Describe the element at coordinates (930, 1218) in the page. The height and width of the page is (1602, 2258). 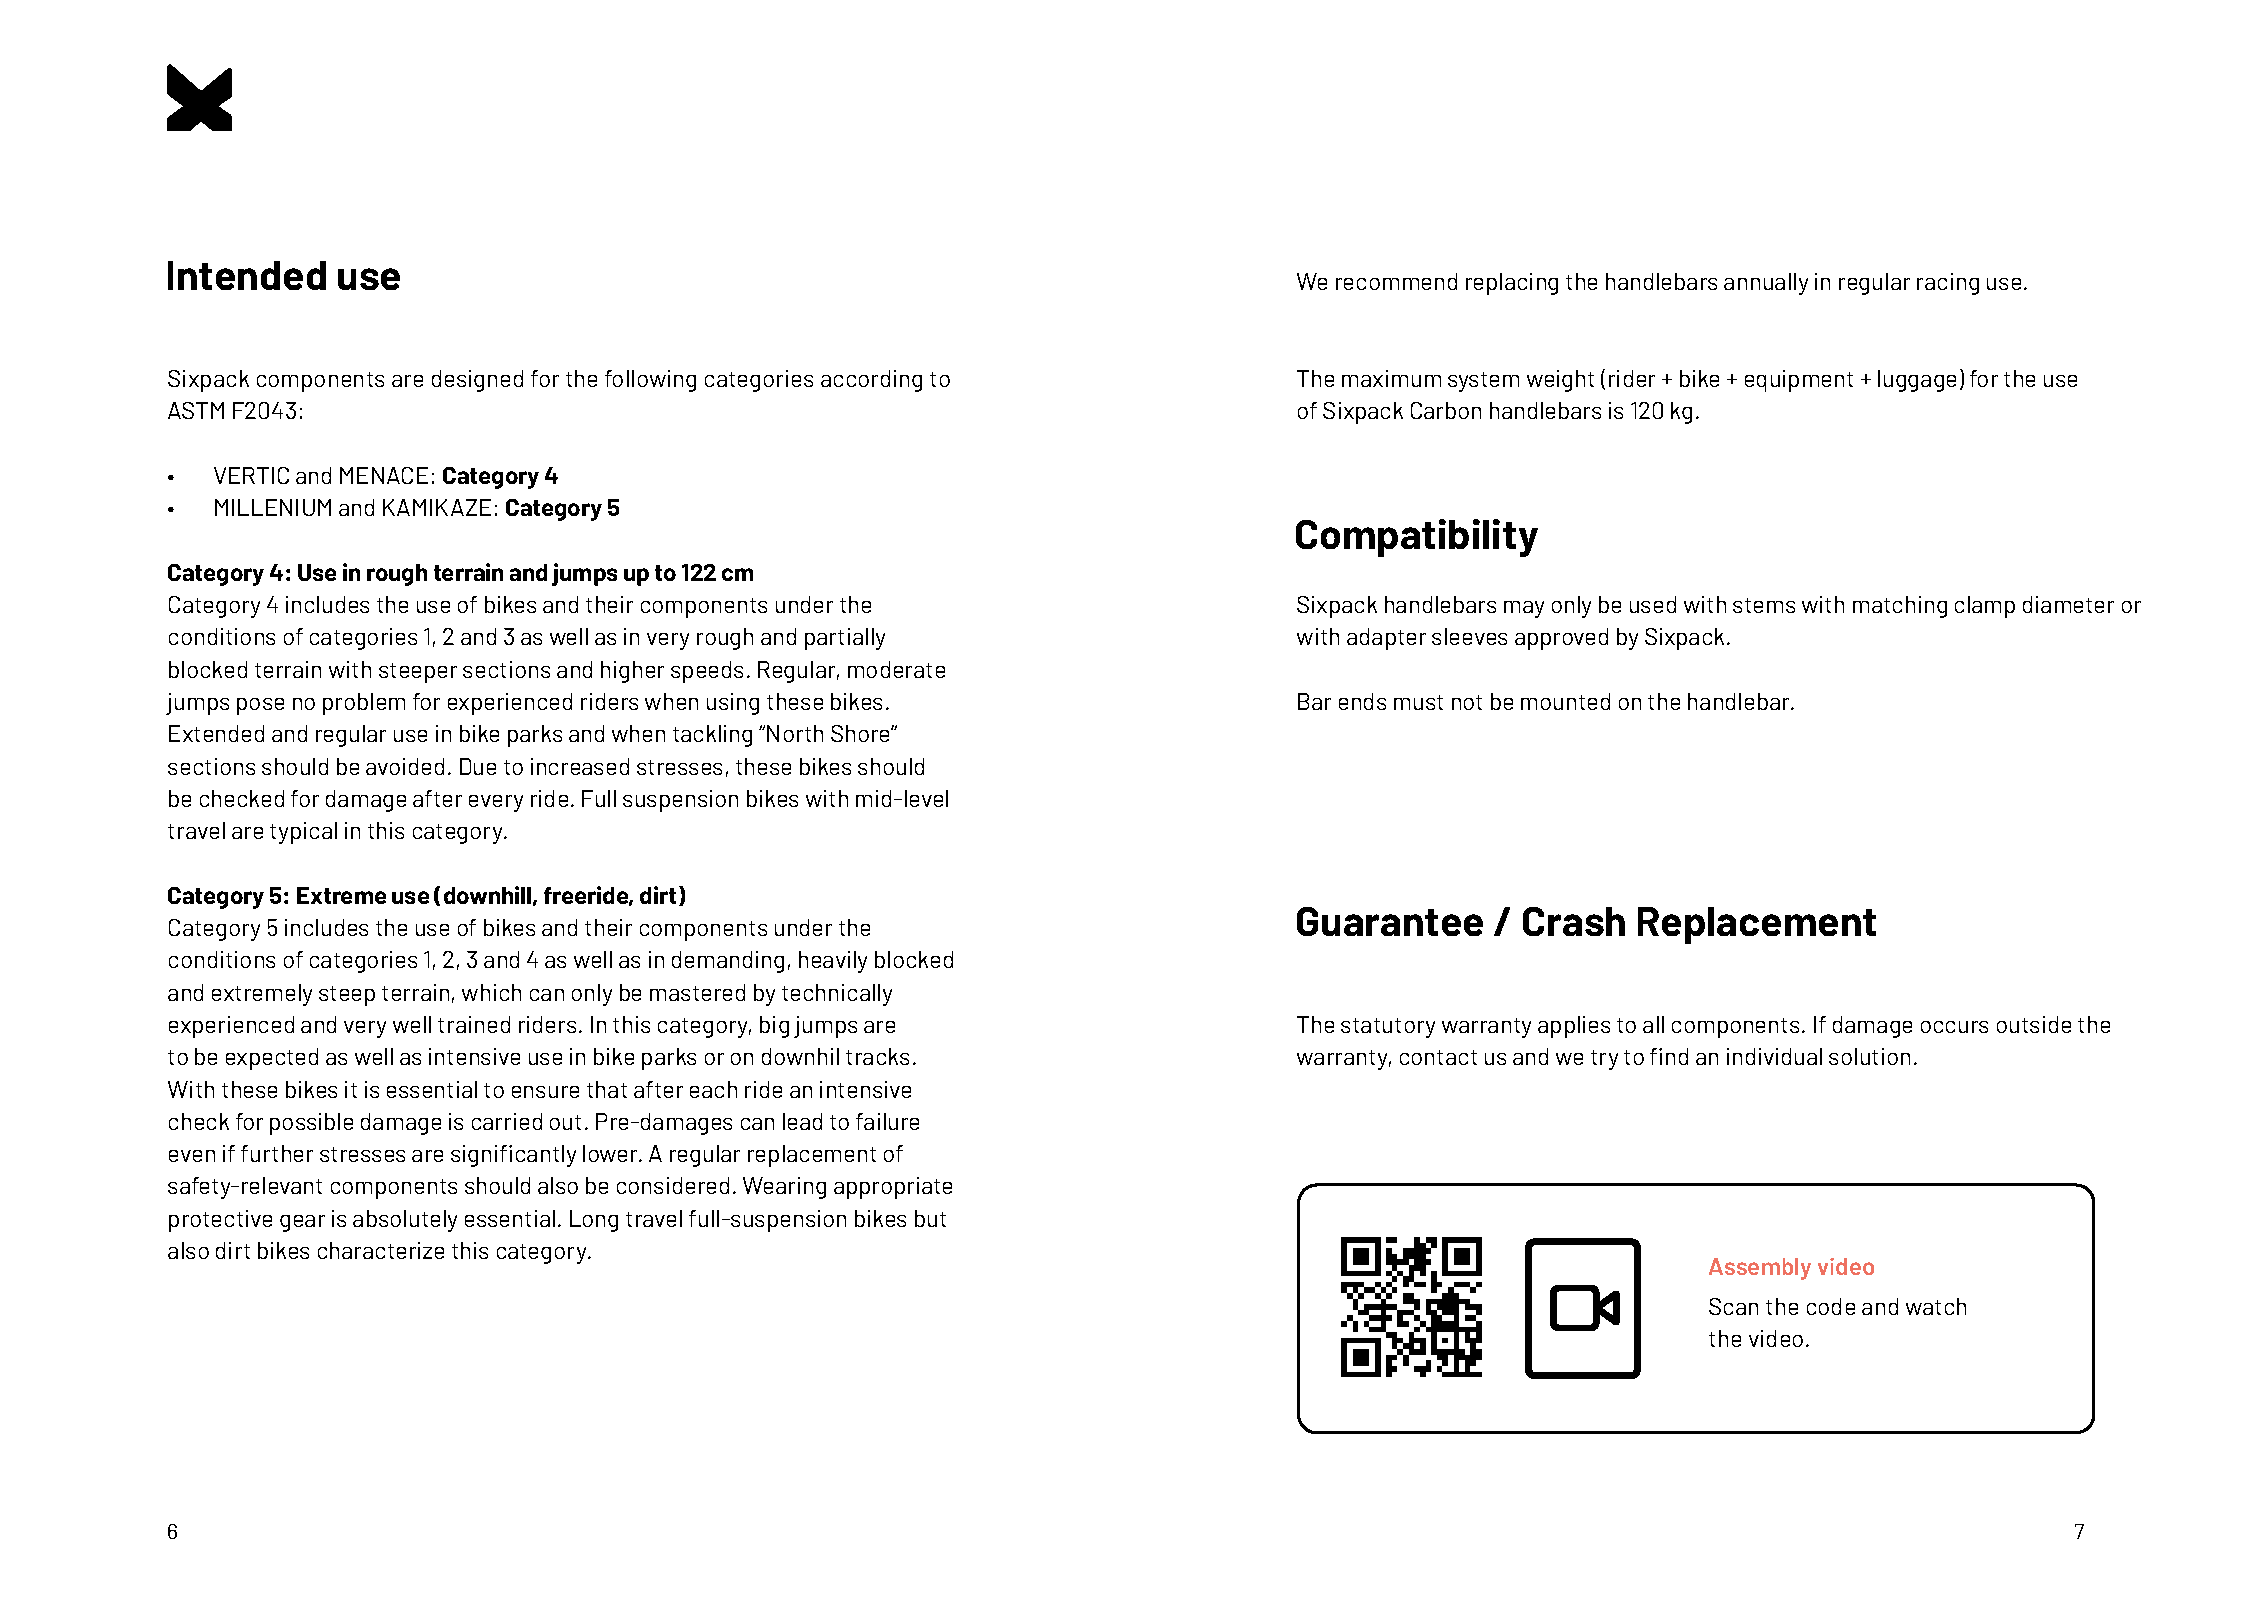
I see `but` at that location.
